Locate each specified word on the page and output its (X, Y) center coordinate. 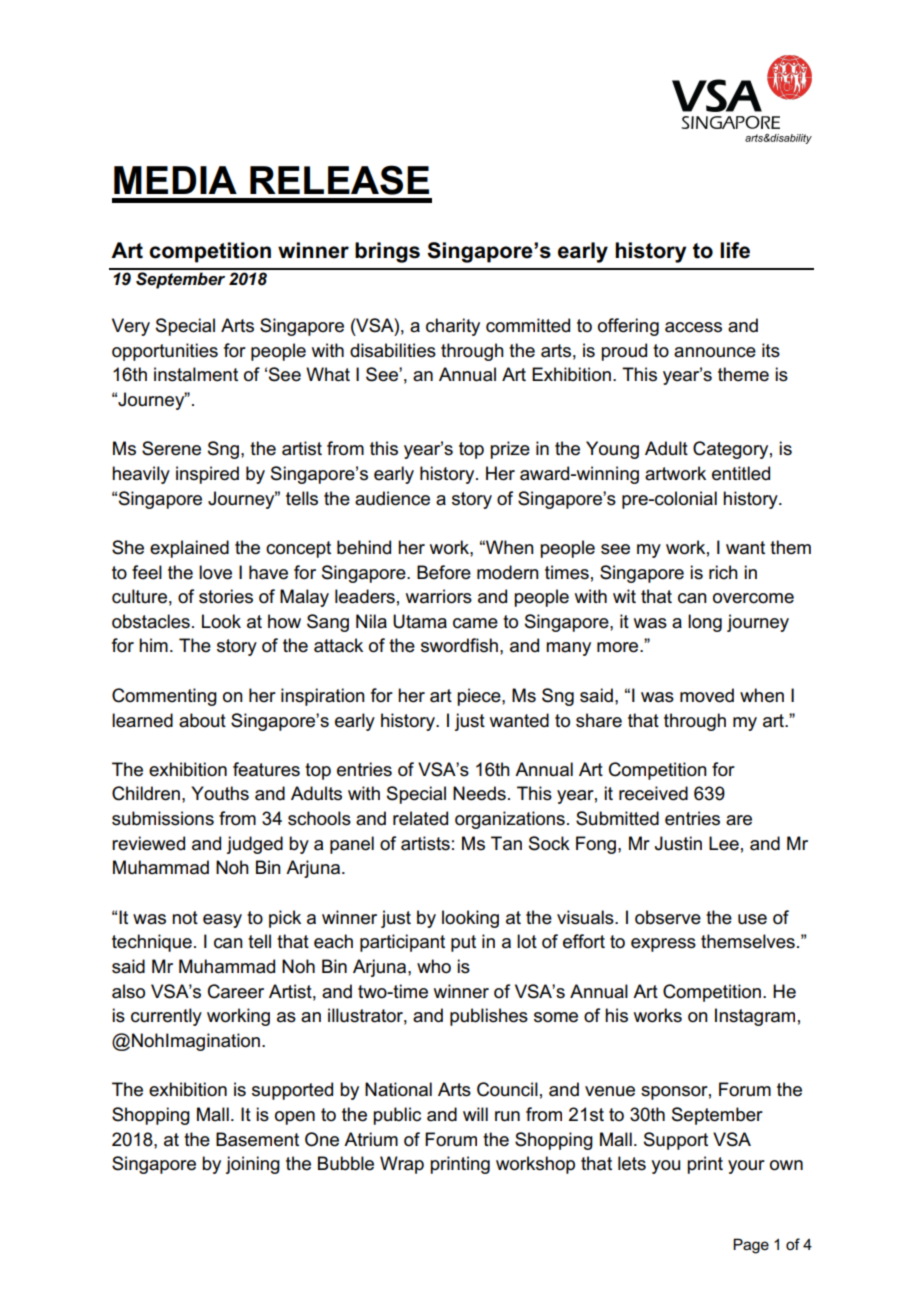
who (434, 966)
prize (510, 450)
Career (236, 991)
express (663, 945)
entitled (741, 473)
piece (480, 697)
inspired (207, 475)
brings (387, 252)
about (202, 720)
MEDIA (175, 180)
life (735, 250)
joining (253, 1165)
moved (707, 695)
